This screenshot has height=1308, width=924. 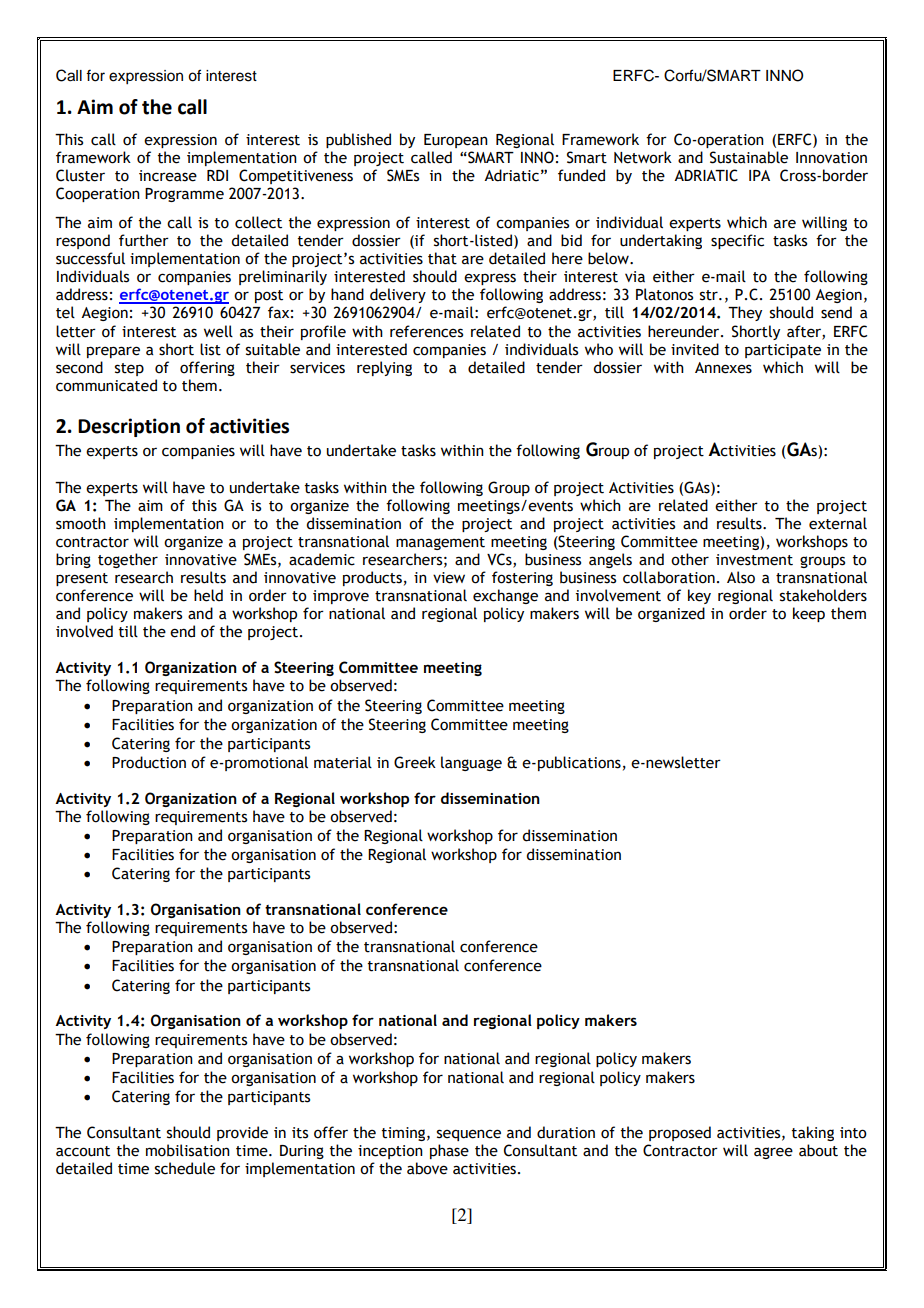 What do you see at coordinates (168, 176) in the screenshot?
I see `increase` at bounding box center [168, 176].
